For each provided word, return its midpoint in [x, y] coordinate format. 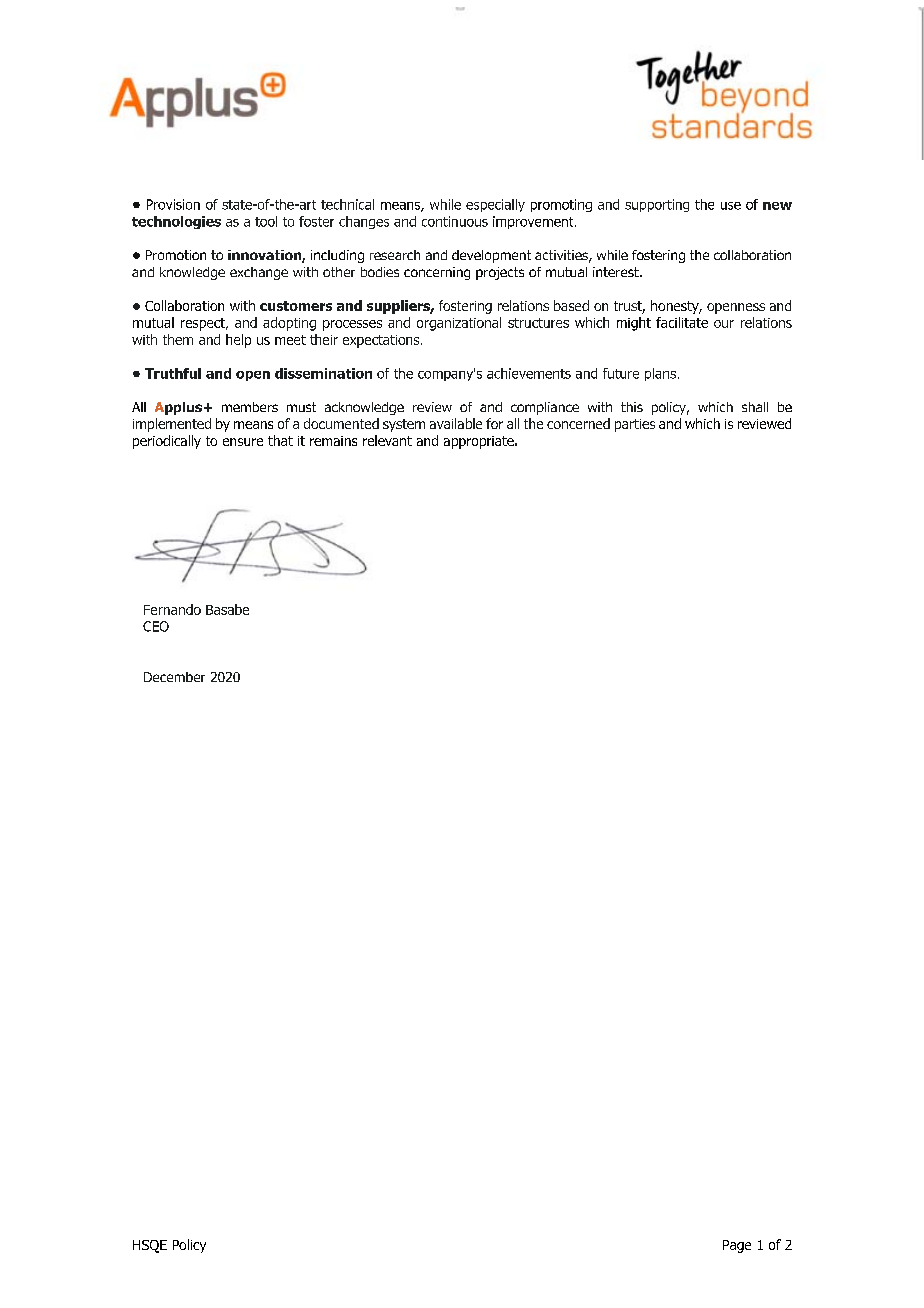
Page [737, 1246]
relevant [387, 440]
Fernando [172, 609]
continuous [455, 221]
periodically [167, 442]
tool [266, 221]
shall [755, 407]
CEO [156, 626]
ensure [243, 442]
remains [333, 441]
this [632, 407]
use [731, 206]
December [174, 677]
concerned [578, 423]
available [456, 423]
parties [635, 425]
